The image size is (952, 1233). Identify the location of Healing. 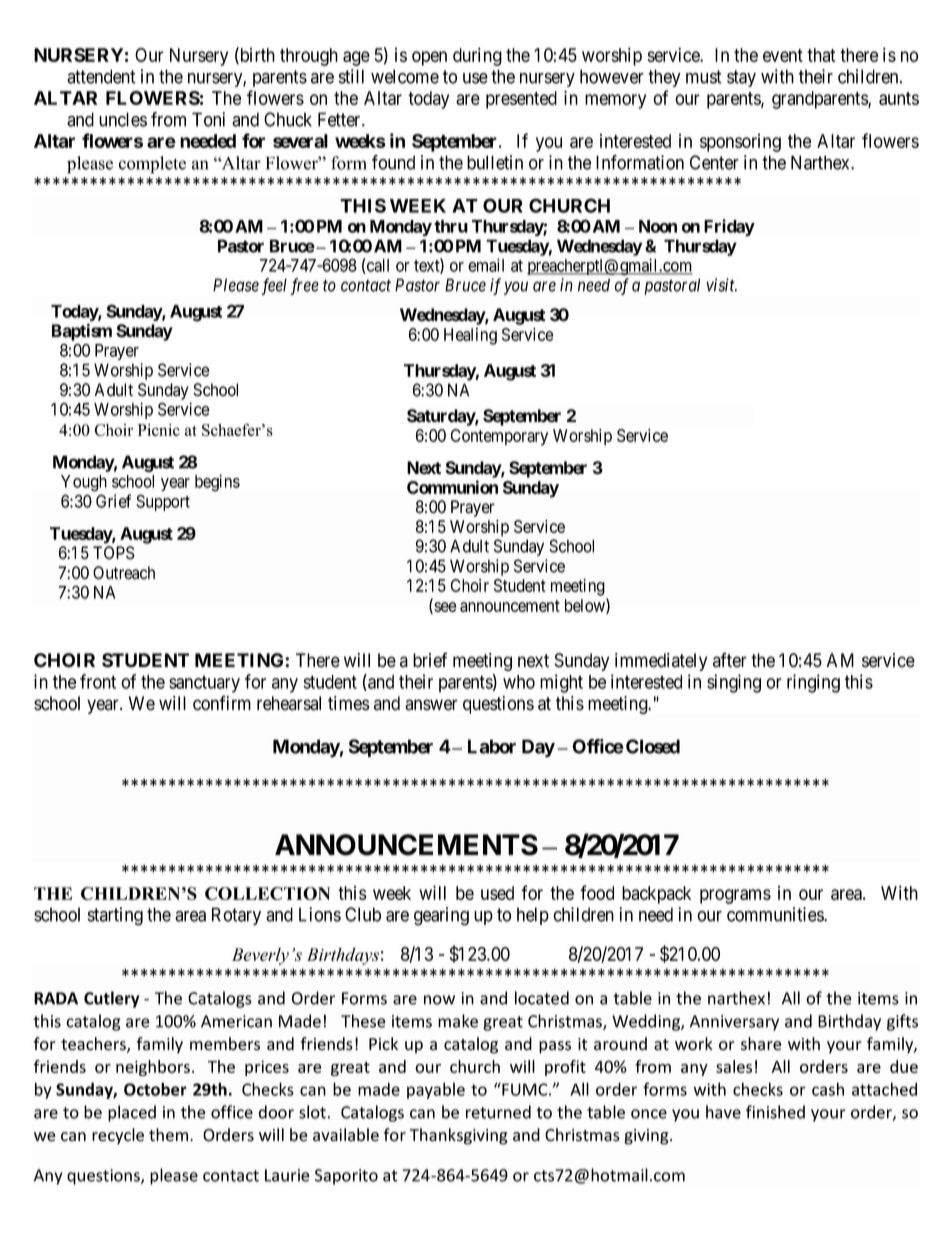
(470, 336).
